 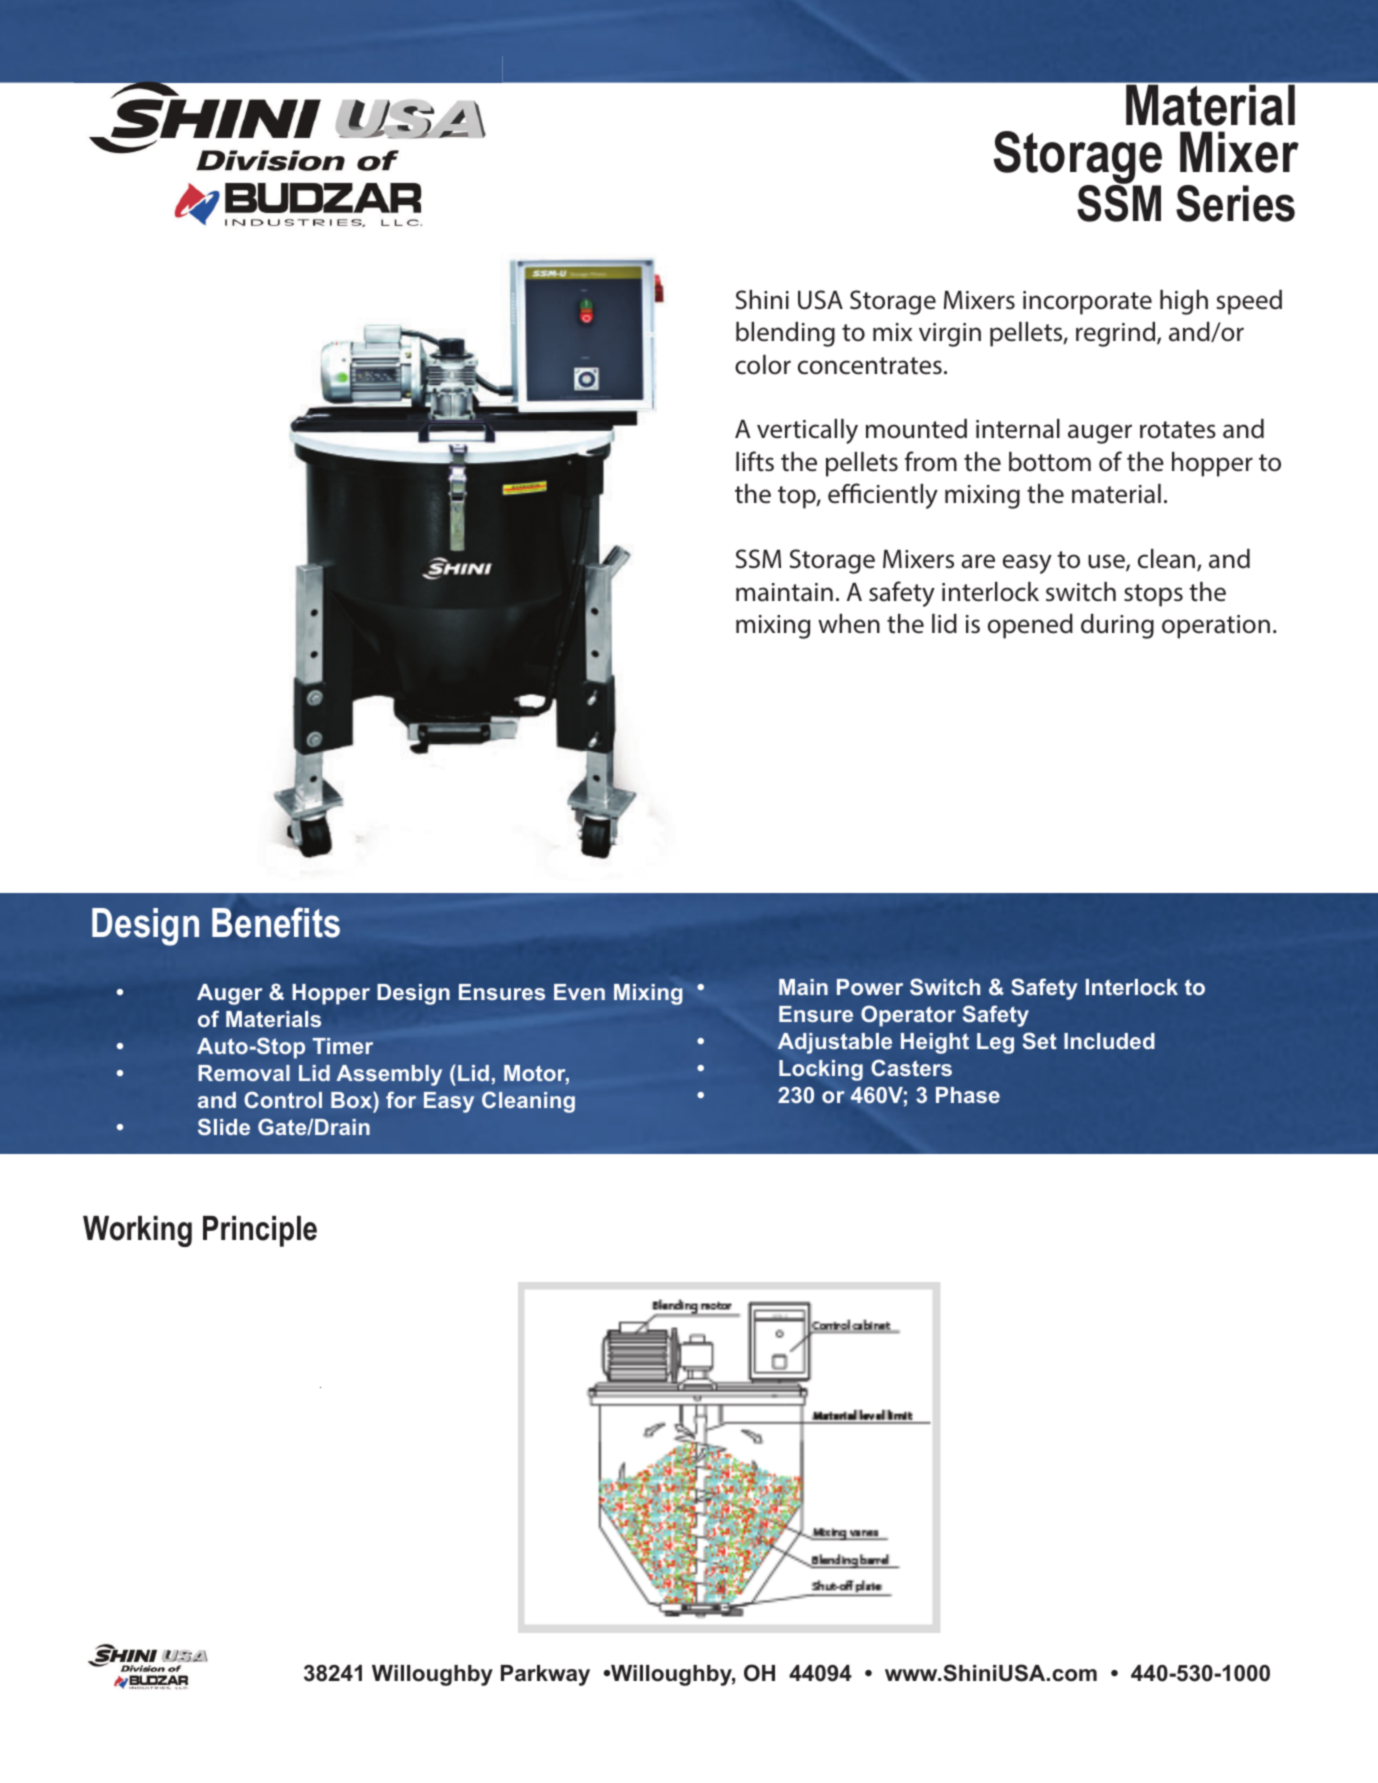 I want to click on Even, so click(x=579, y=992).
